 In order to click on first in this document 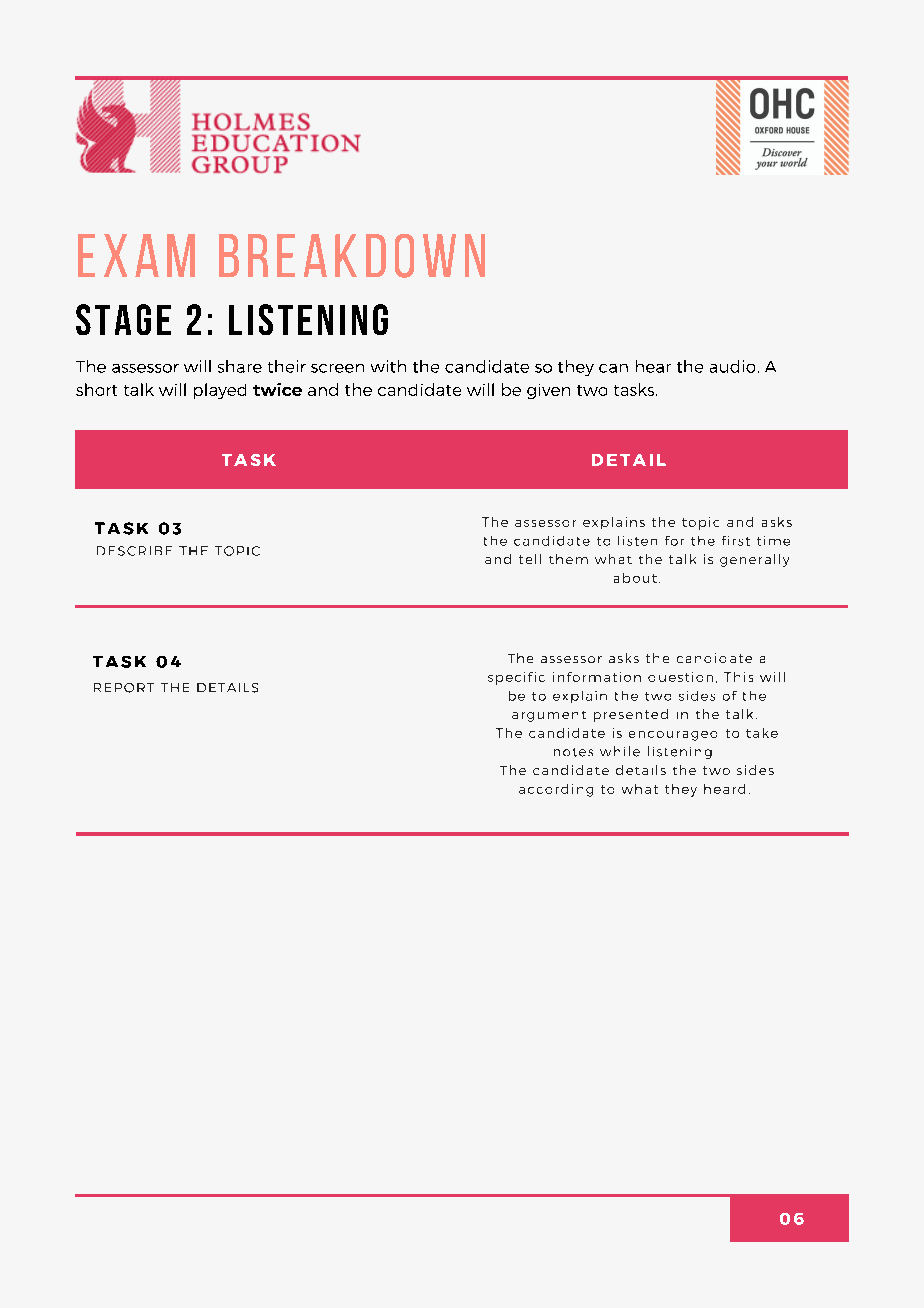, I will do `click(736, 541)`.
